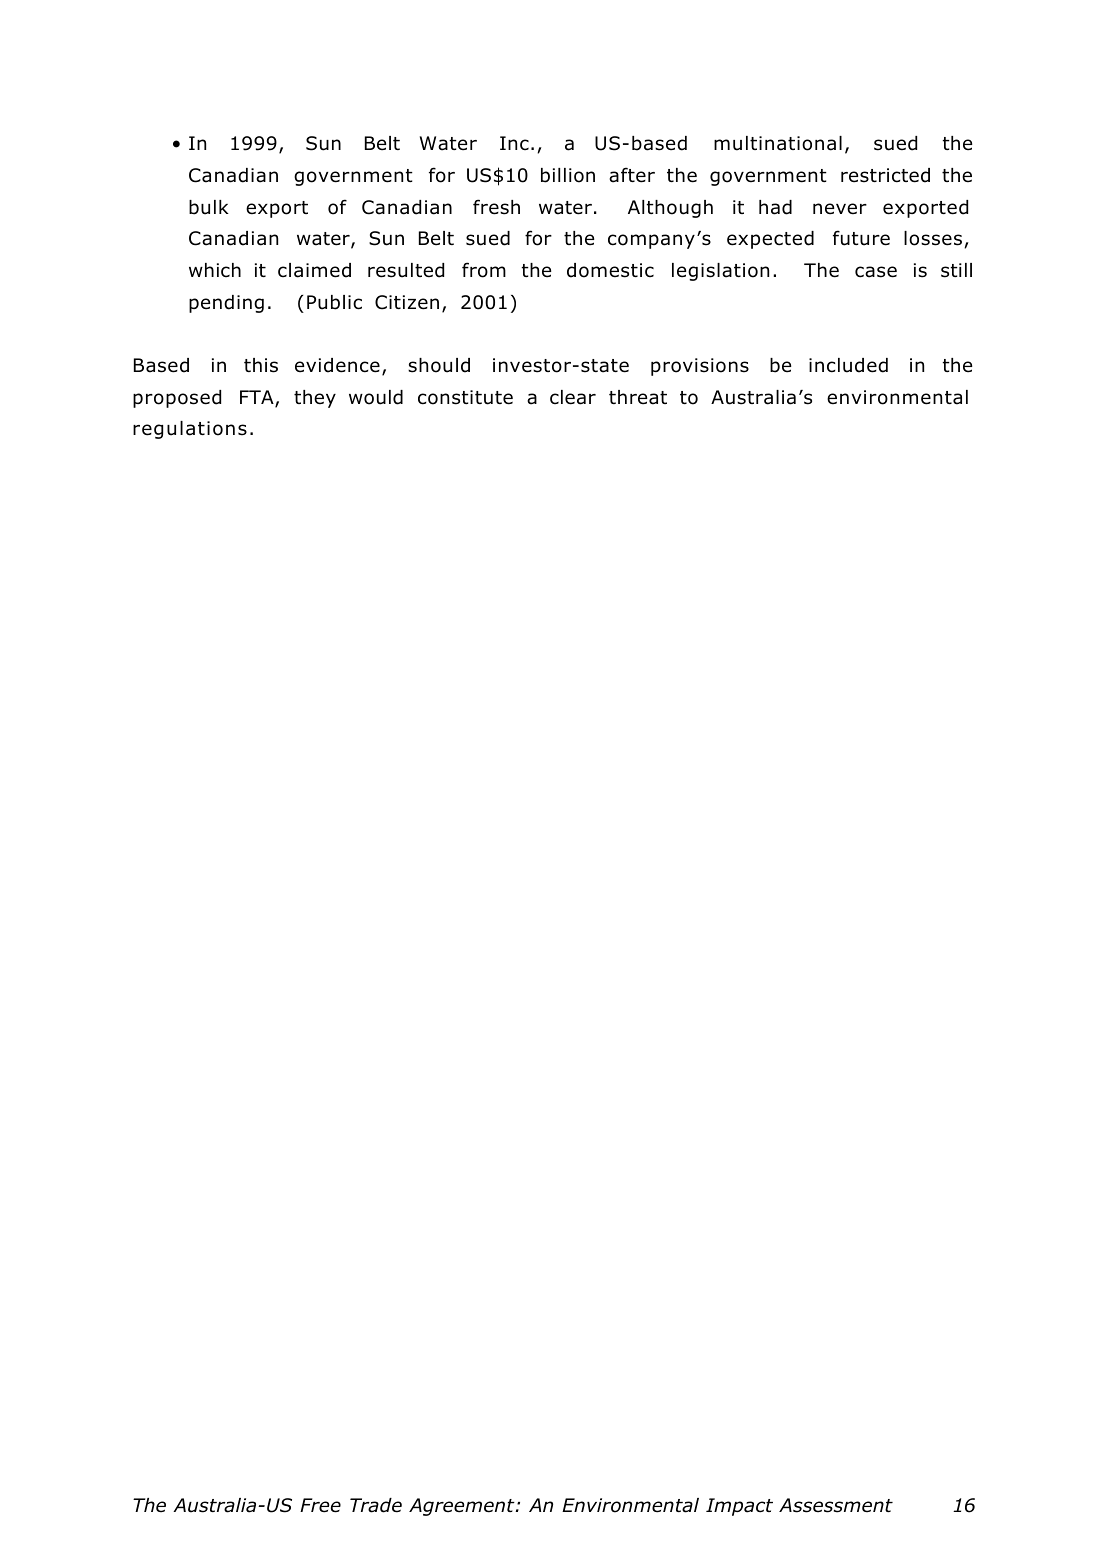 Image resolution: width=1108 pixels, height=1568 pixels. What do you see at coordinates (836, 1505) in the document?
I see `Assessment` at bounding box center [836, 1505].
